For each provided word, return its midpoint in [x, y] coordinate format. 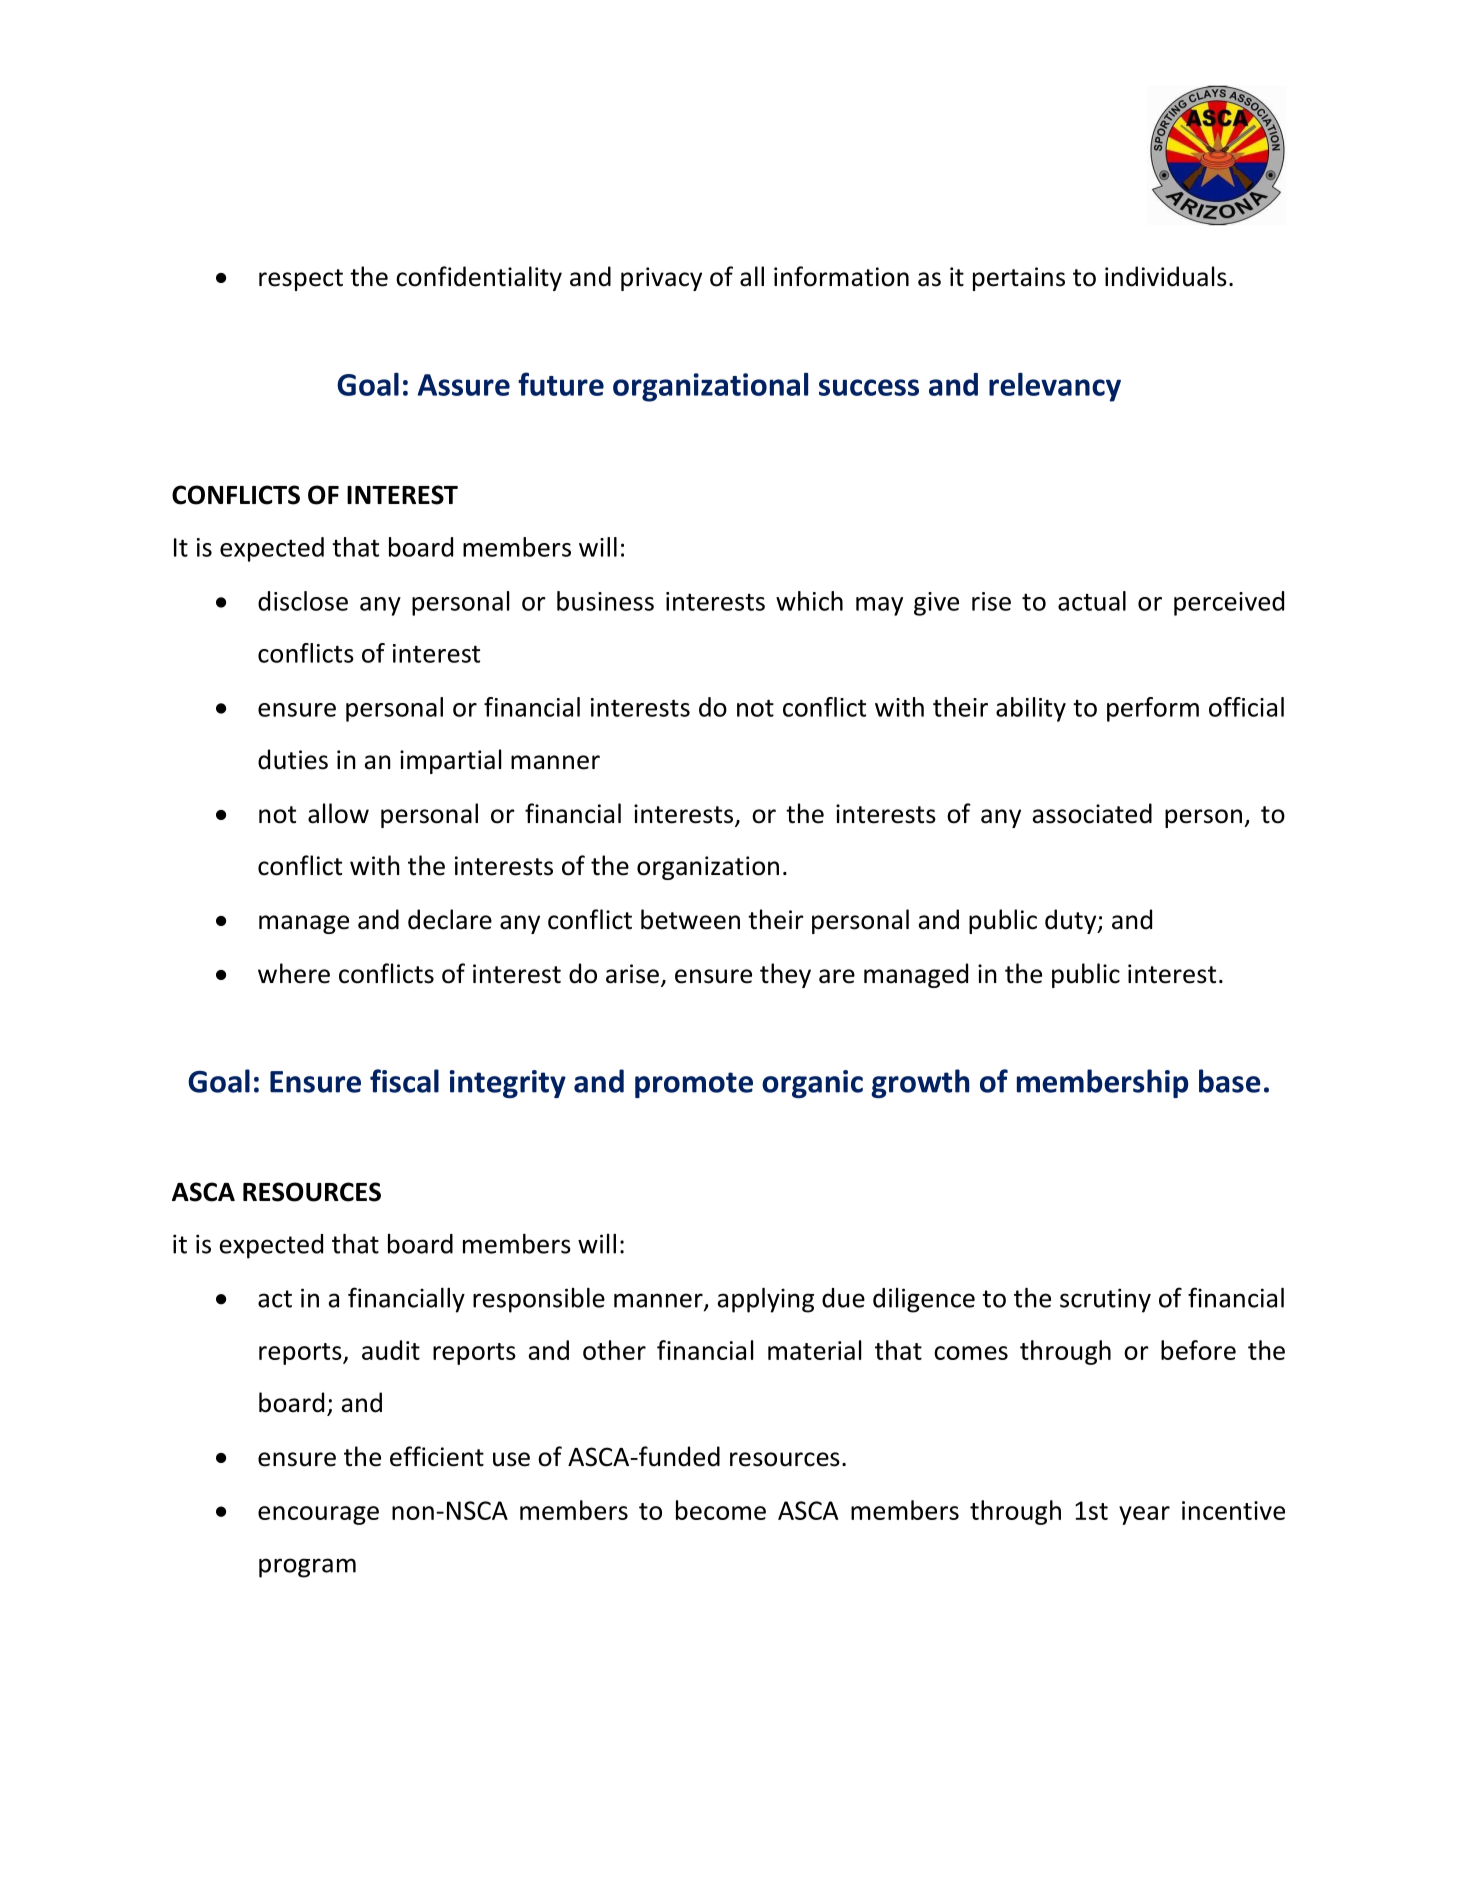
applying [766, 1300]
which [809, 601]
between [690, 919]
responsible [539, 1300]
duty [1072, 921]
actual [1092, 601]
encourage [318, 1515]
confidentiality [479, 278]
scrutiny [1105, 1300]
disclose [303, 601]
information [841, 276]
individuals [1166, 276]
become [721, 1510]
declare [450, 919]
